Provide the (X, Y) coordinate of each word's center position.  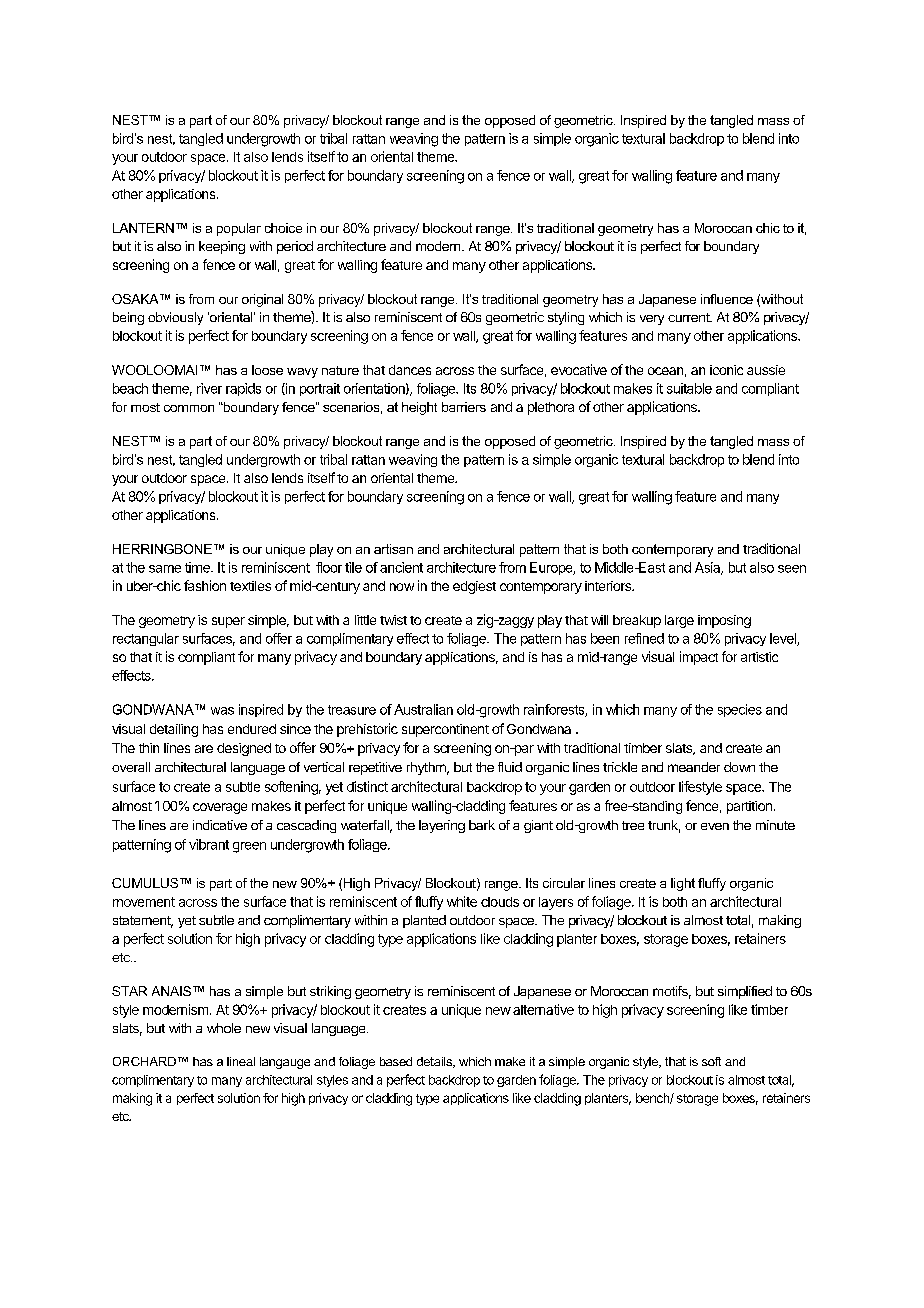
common (189, 408)
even (715, 826)
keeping (222, 247)
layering (442, 826)
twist (393, 620)
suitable (689, 388)
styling (566, 318)
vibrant (209, 844)
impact (699, 658)
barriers (464, 407)
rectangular (146, 639)
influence (727, 299)
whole (224, 1028)
